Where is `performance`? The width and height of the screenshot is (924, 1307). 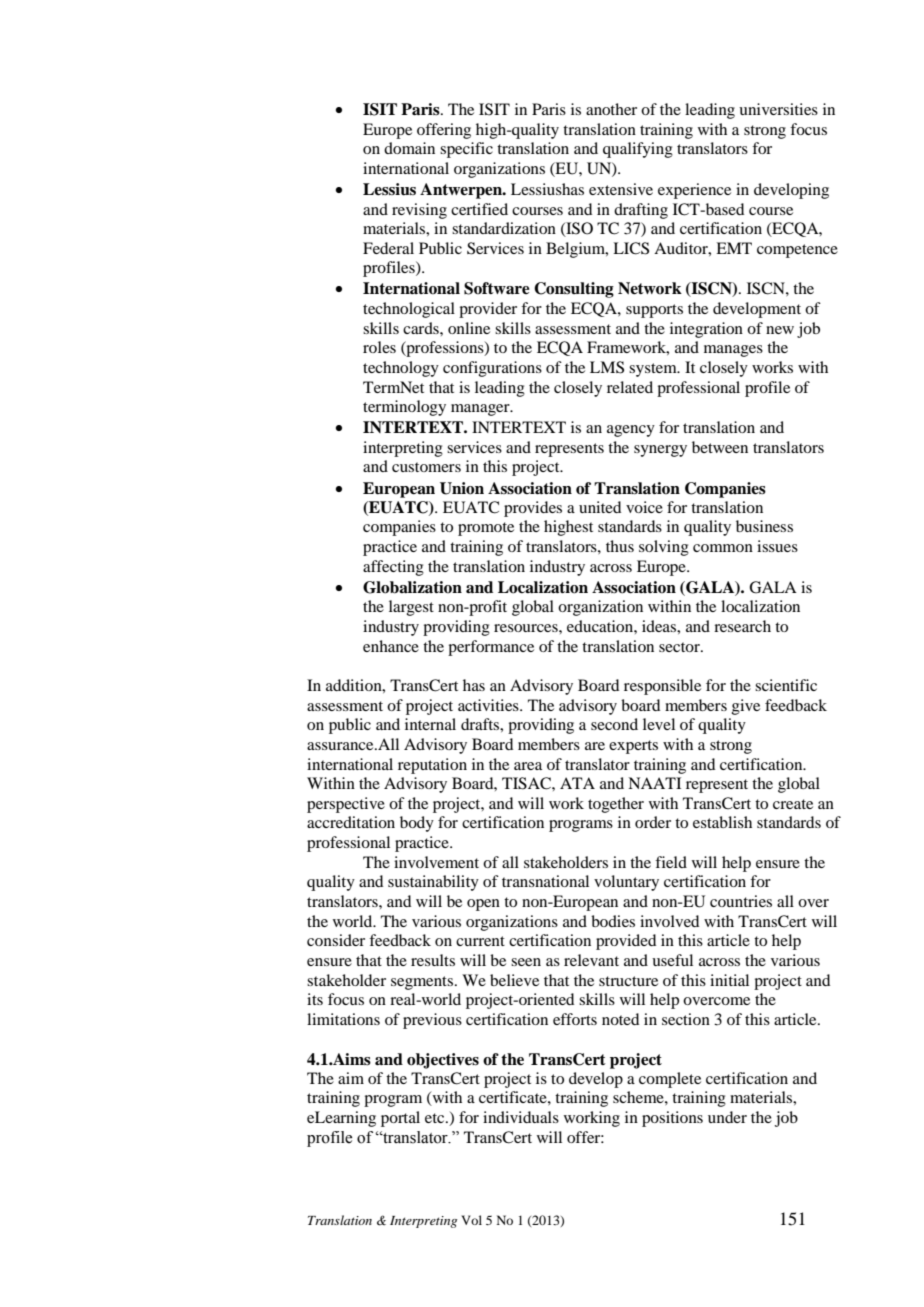
performance is located at coordinates (491, 648).
